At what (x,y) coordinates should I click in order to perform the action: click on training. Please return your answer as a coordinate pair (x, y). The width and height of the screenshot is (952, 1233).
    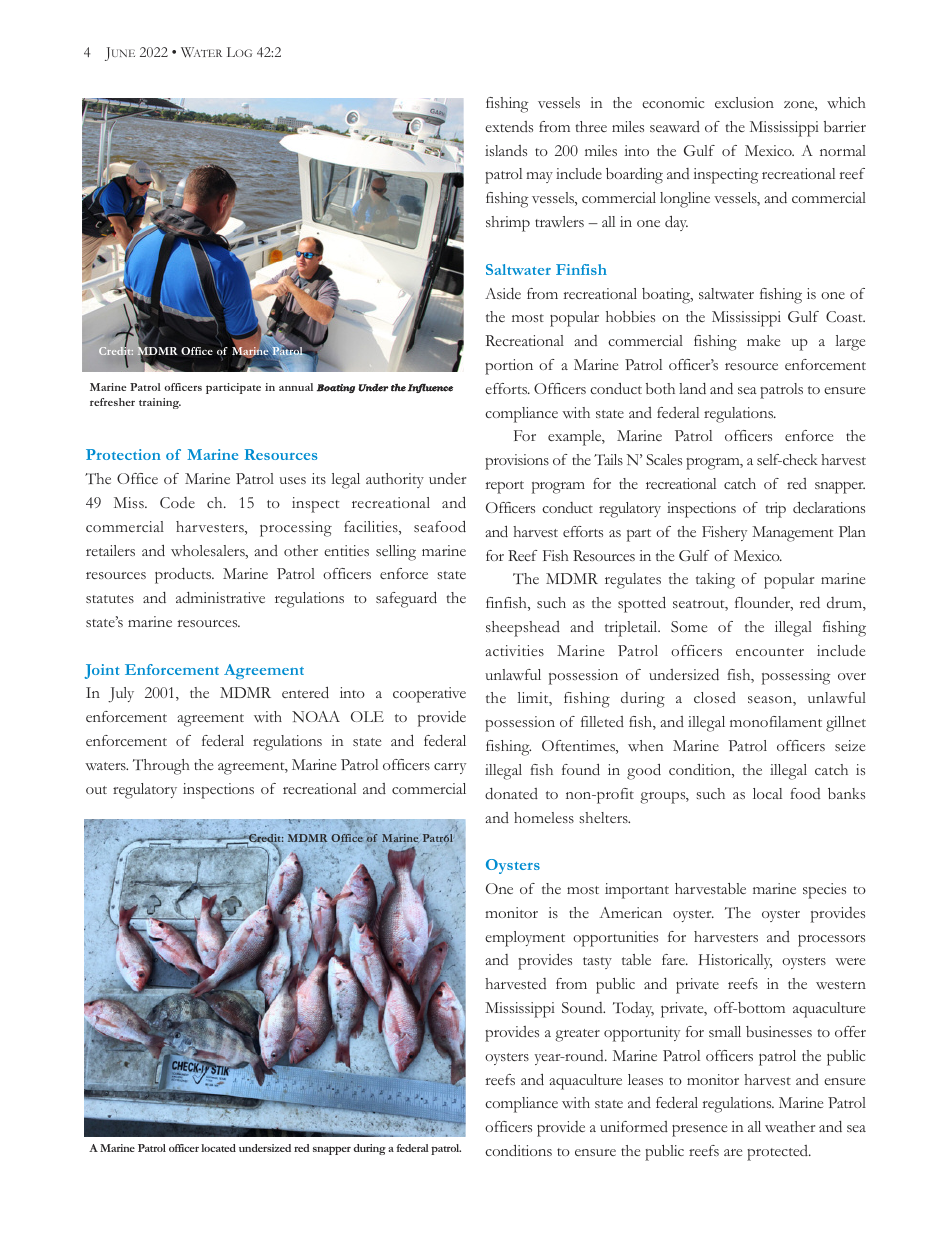
    Looking at the image, I should click on (160, 403).
